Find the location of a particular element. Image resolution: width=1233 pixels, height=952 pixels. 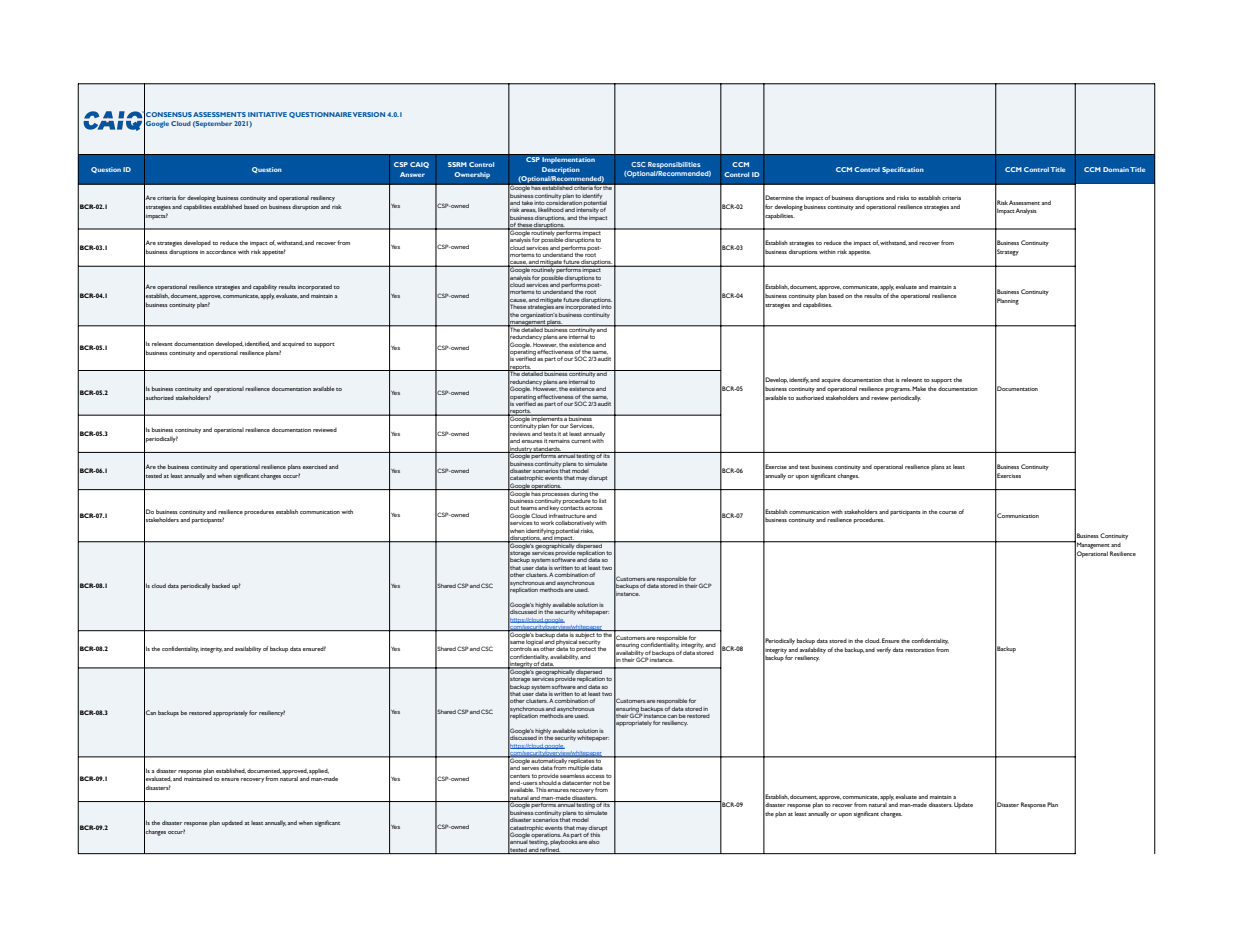

VERSION is located at coordinates (369, 114).
